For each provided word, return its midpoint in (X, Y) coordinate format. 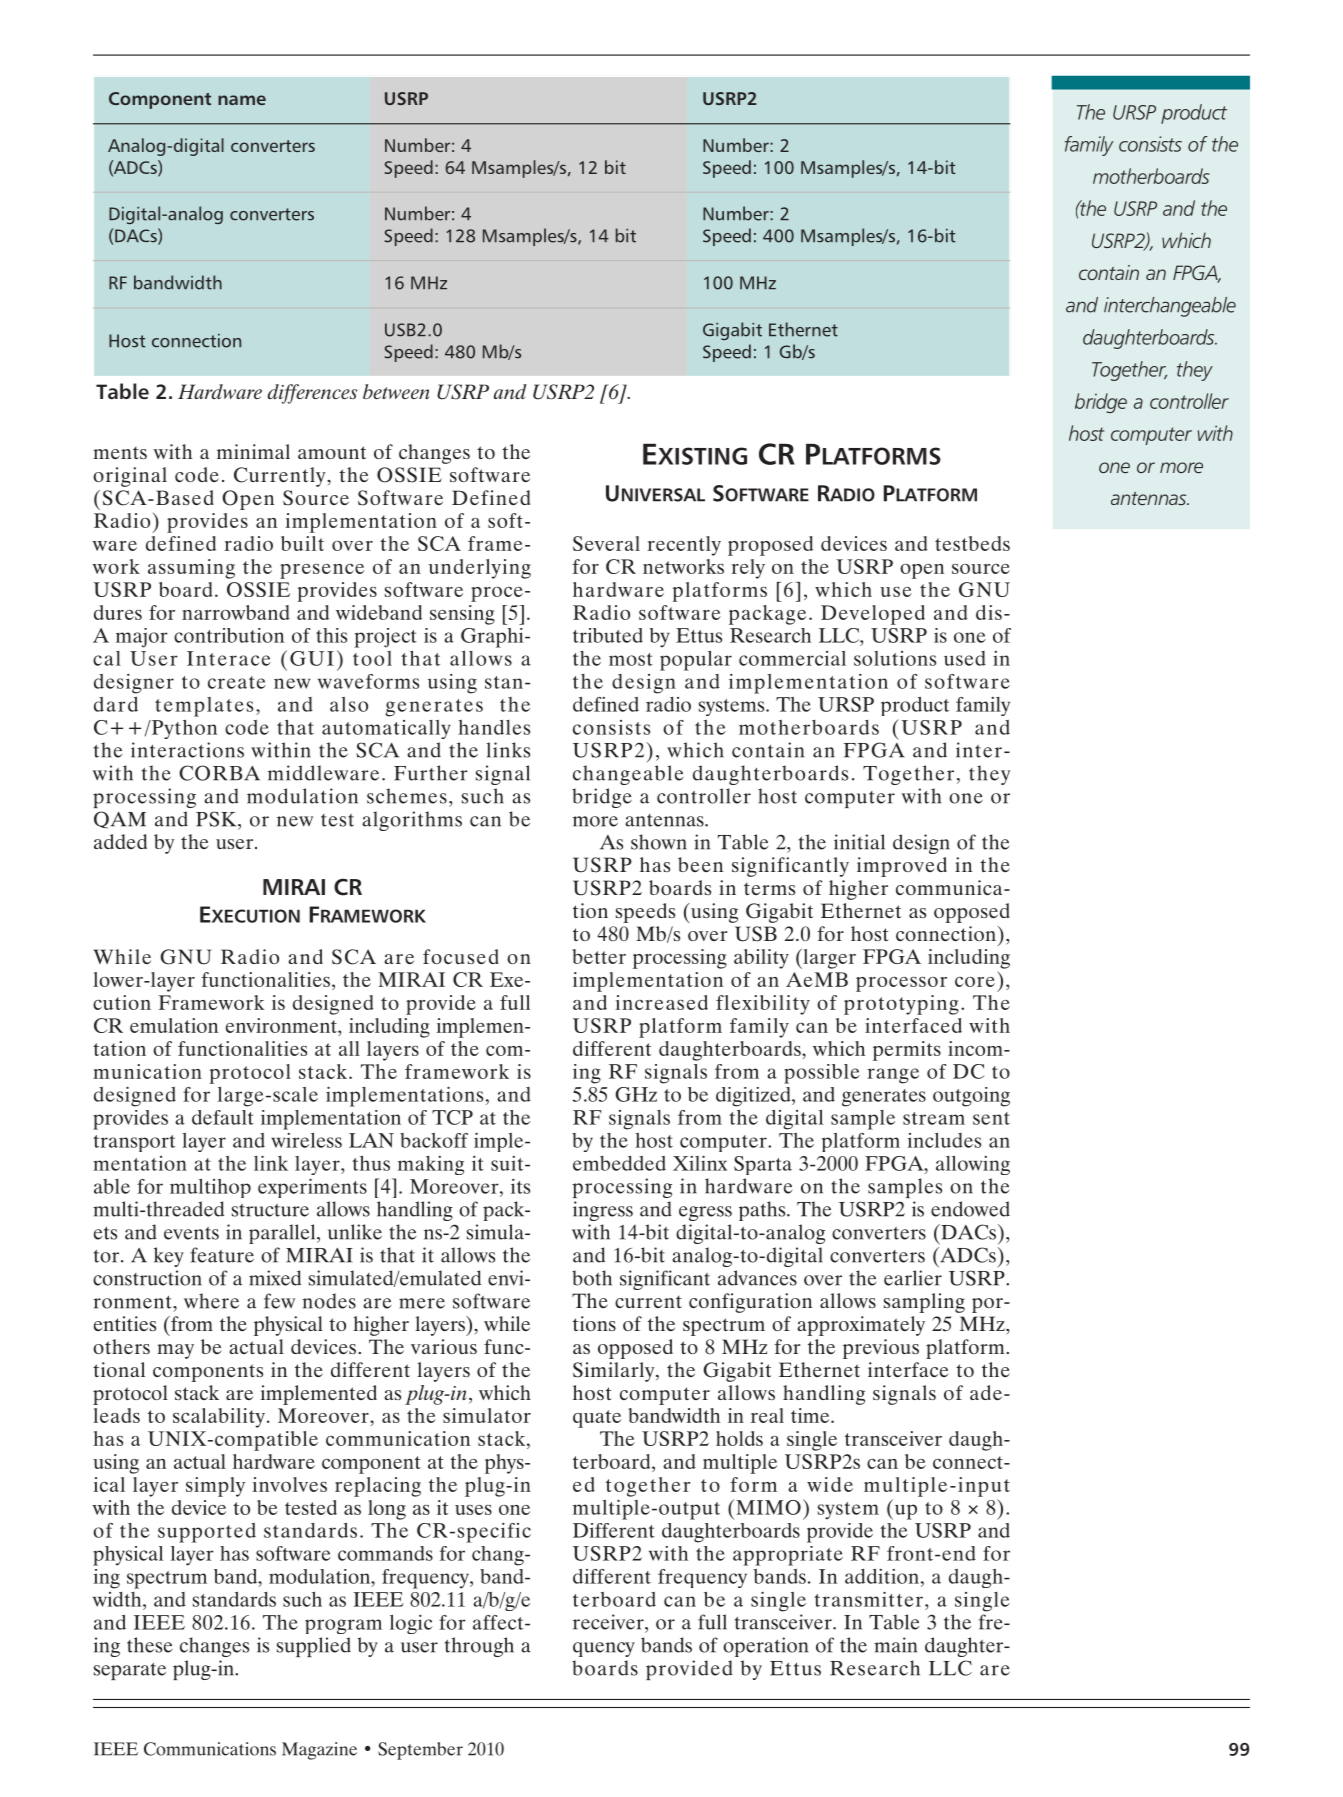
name (242, 100)
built (302, 543)
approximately (861, 1326)
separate (130, 1671)
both (592, 1278)
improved (902, 867)
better (599, 956)
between (396, 391)
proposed (770, 546)
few (279, 1301)
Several (606, 543)
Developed (873, 615)
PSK (217, 819)
